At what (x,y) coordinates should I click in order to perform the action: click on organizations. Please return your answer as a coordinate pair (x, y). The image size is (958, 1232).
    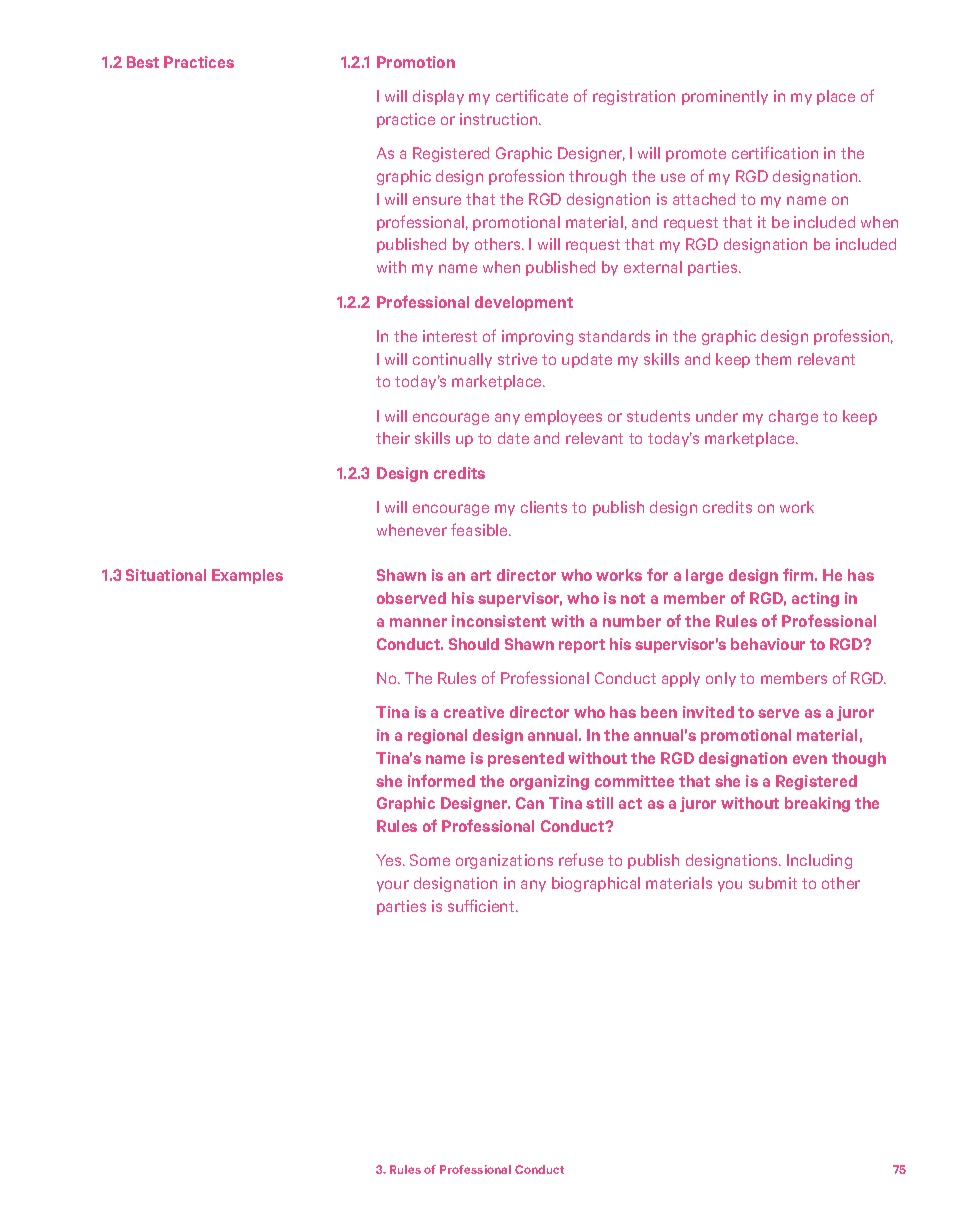
    Looking at the image, I should click on (504, 861).
